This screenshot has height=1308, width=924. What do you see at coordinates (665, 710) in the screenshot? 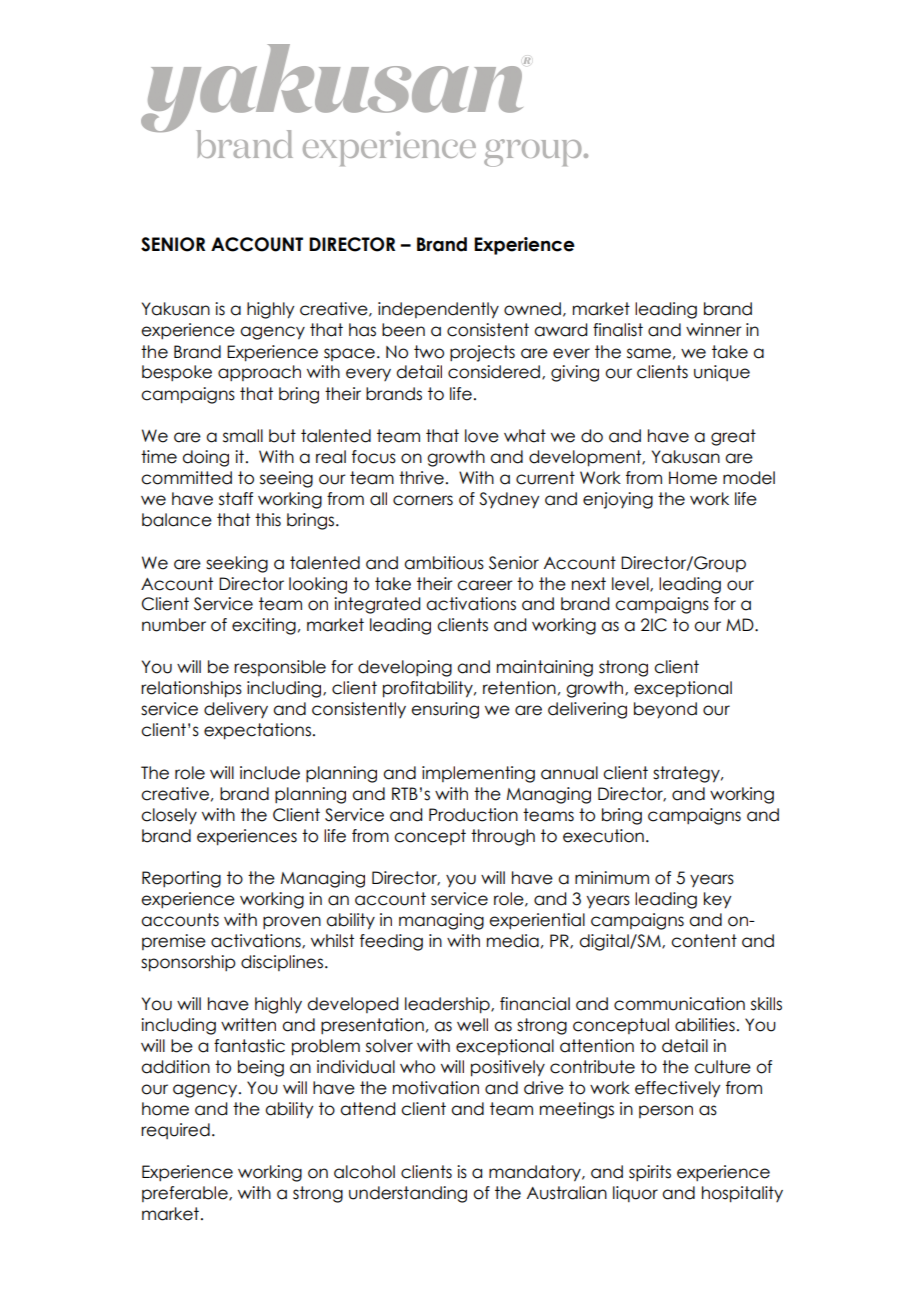
I see `beyond` at bounding box center [665, 710].
